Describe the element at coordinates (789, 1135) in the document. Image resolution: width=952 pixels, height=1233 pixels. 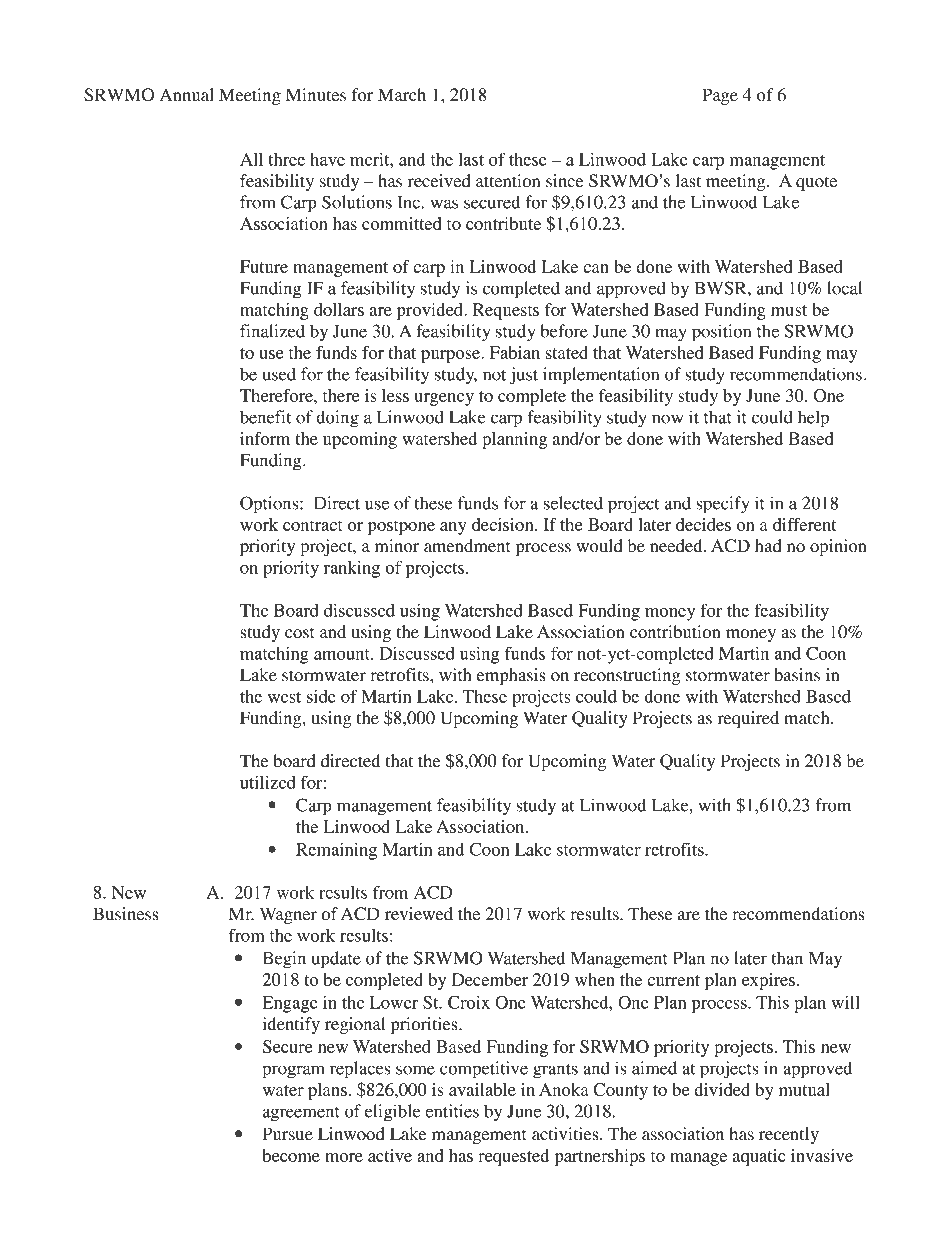
I see `recently` at that location.
